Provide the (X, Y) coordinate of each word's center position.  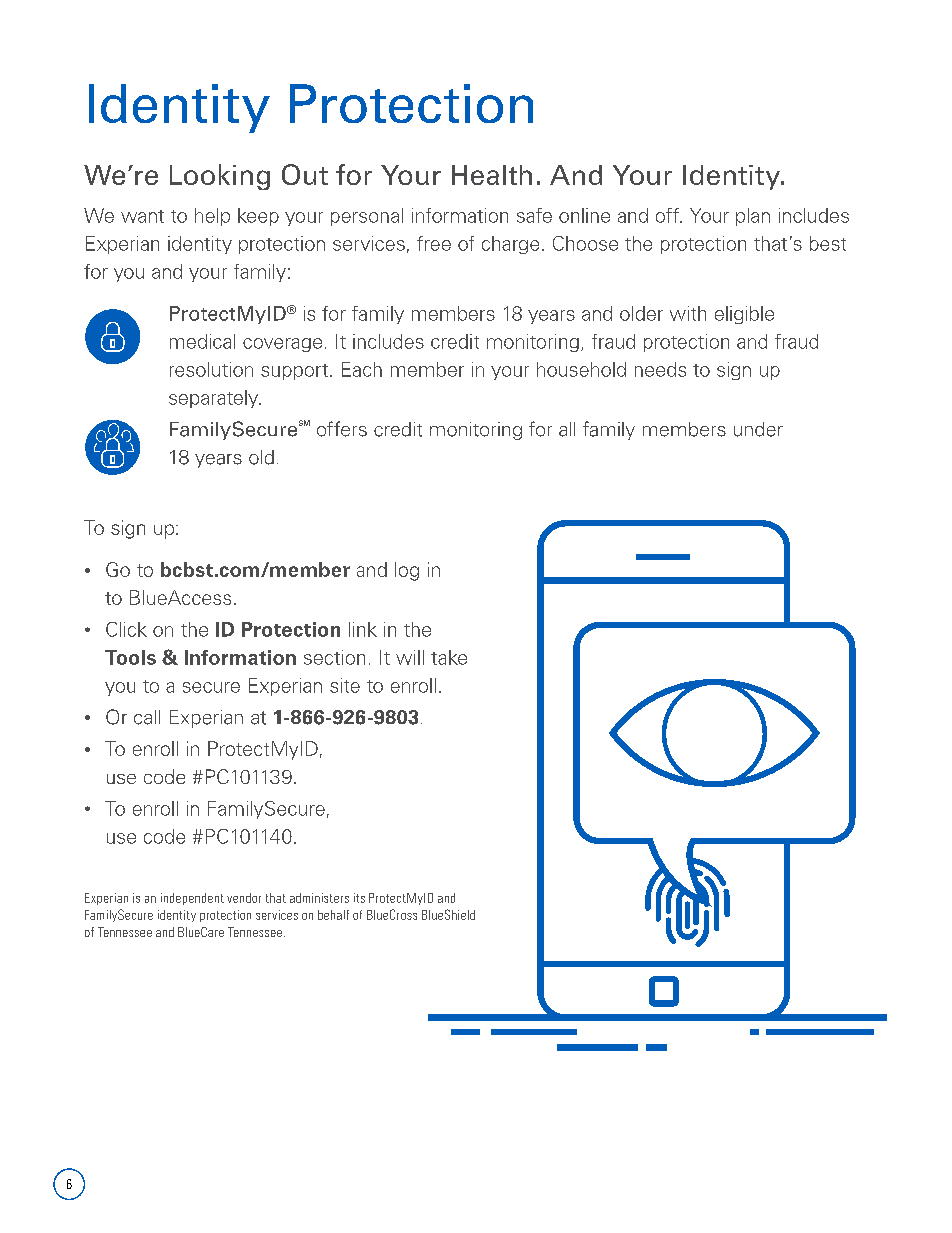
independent (192, 899)
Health (492, 175)
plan (753, 217)
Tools (130, 657)
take (449, 657)
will (410, 657)
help (212, 217)
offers (342, 429)
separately (214, 399)
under (758, 429)
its (359, 898)
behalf (333, 915)
